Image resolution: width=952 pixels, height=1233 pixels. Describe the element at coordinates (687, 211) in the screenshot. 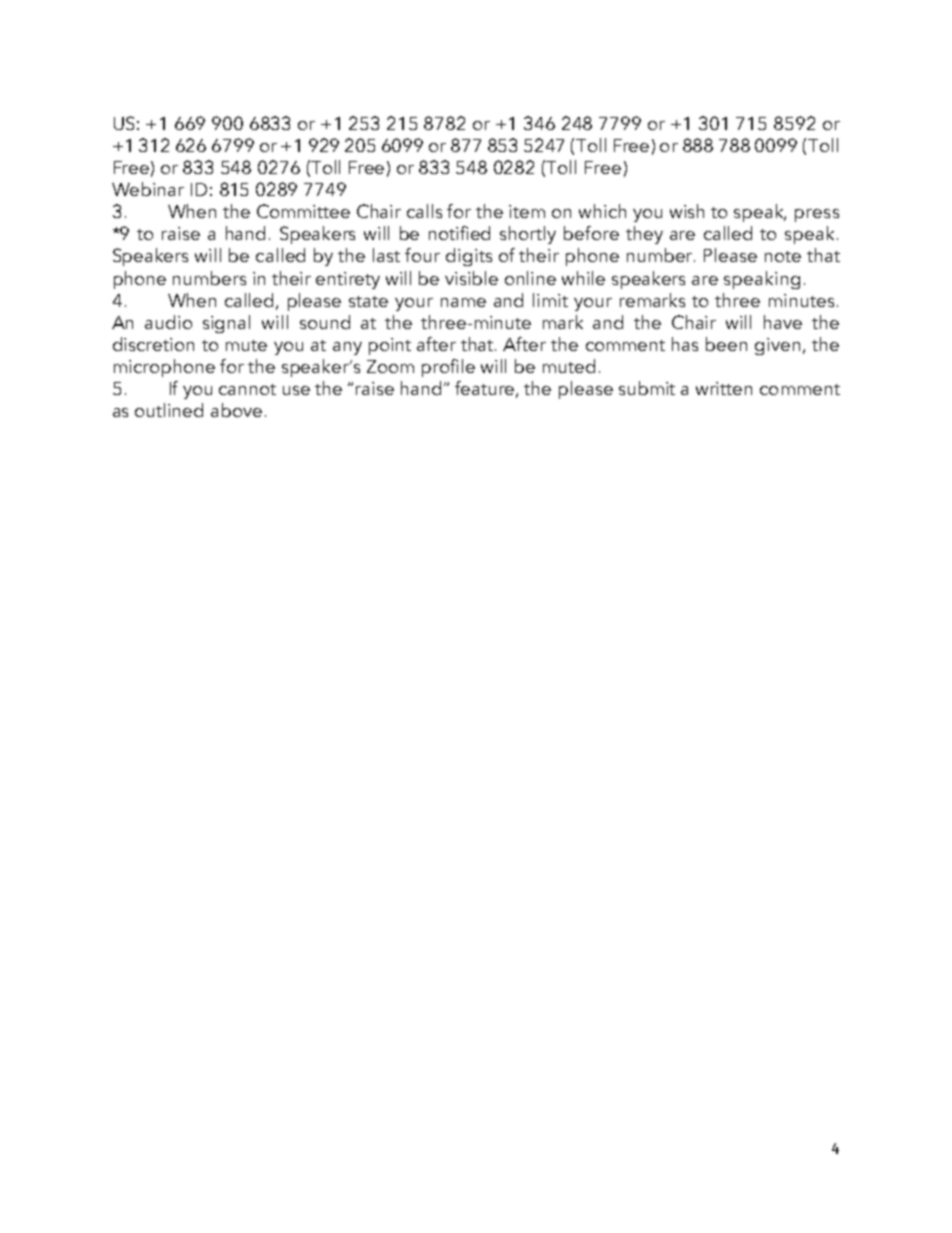

I see `wish` at that location.
